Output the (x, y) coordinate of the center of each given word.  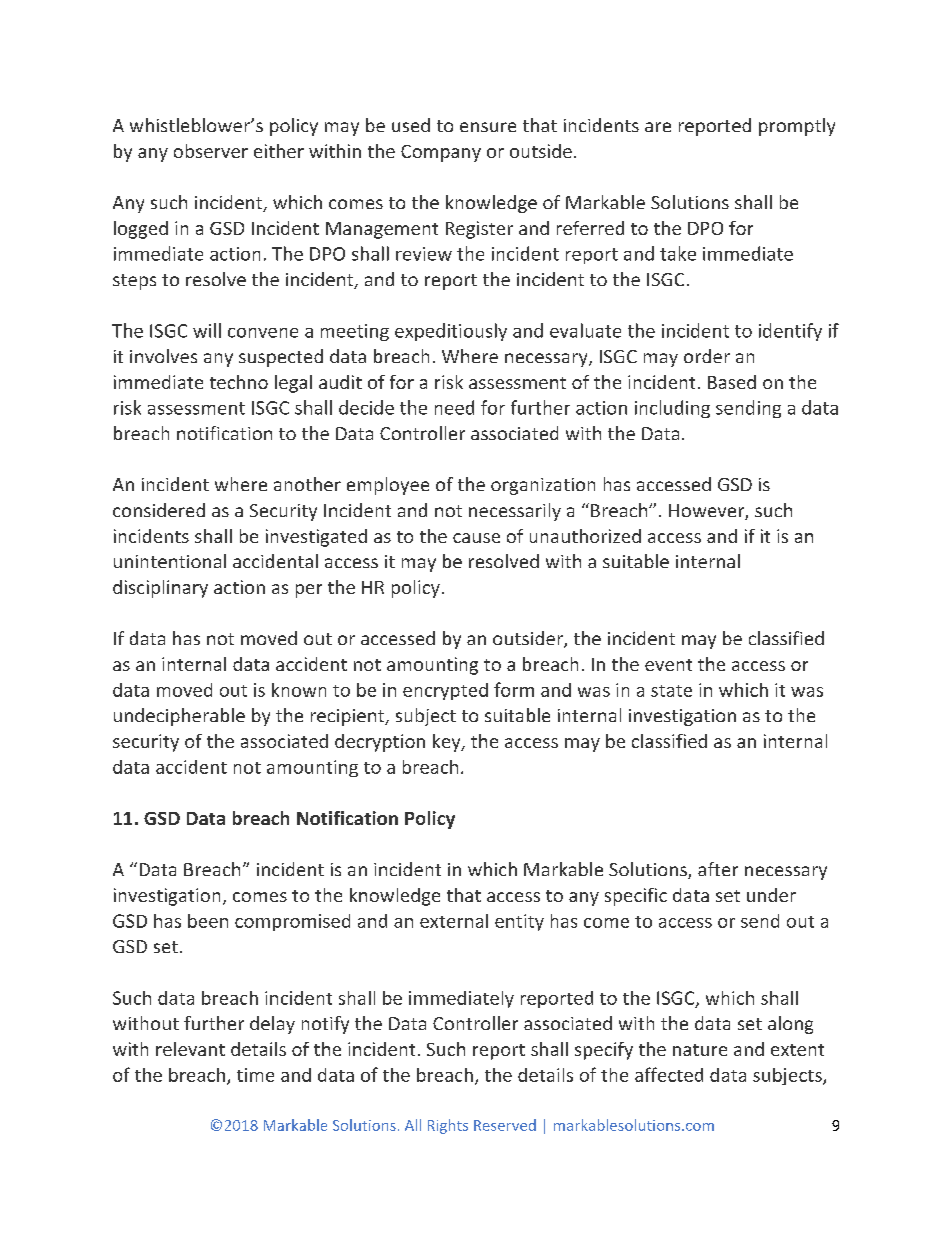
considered (159, 510)
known (299, 690)
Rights (448, 1126)
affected (669, 1074)
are (658, 127)
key (448, 743)
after (718, 869)
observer (211, 151)
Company (441, 153)
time (255, 1075)
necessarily (515, 512)
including (672, 409)
